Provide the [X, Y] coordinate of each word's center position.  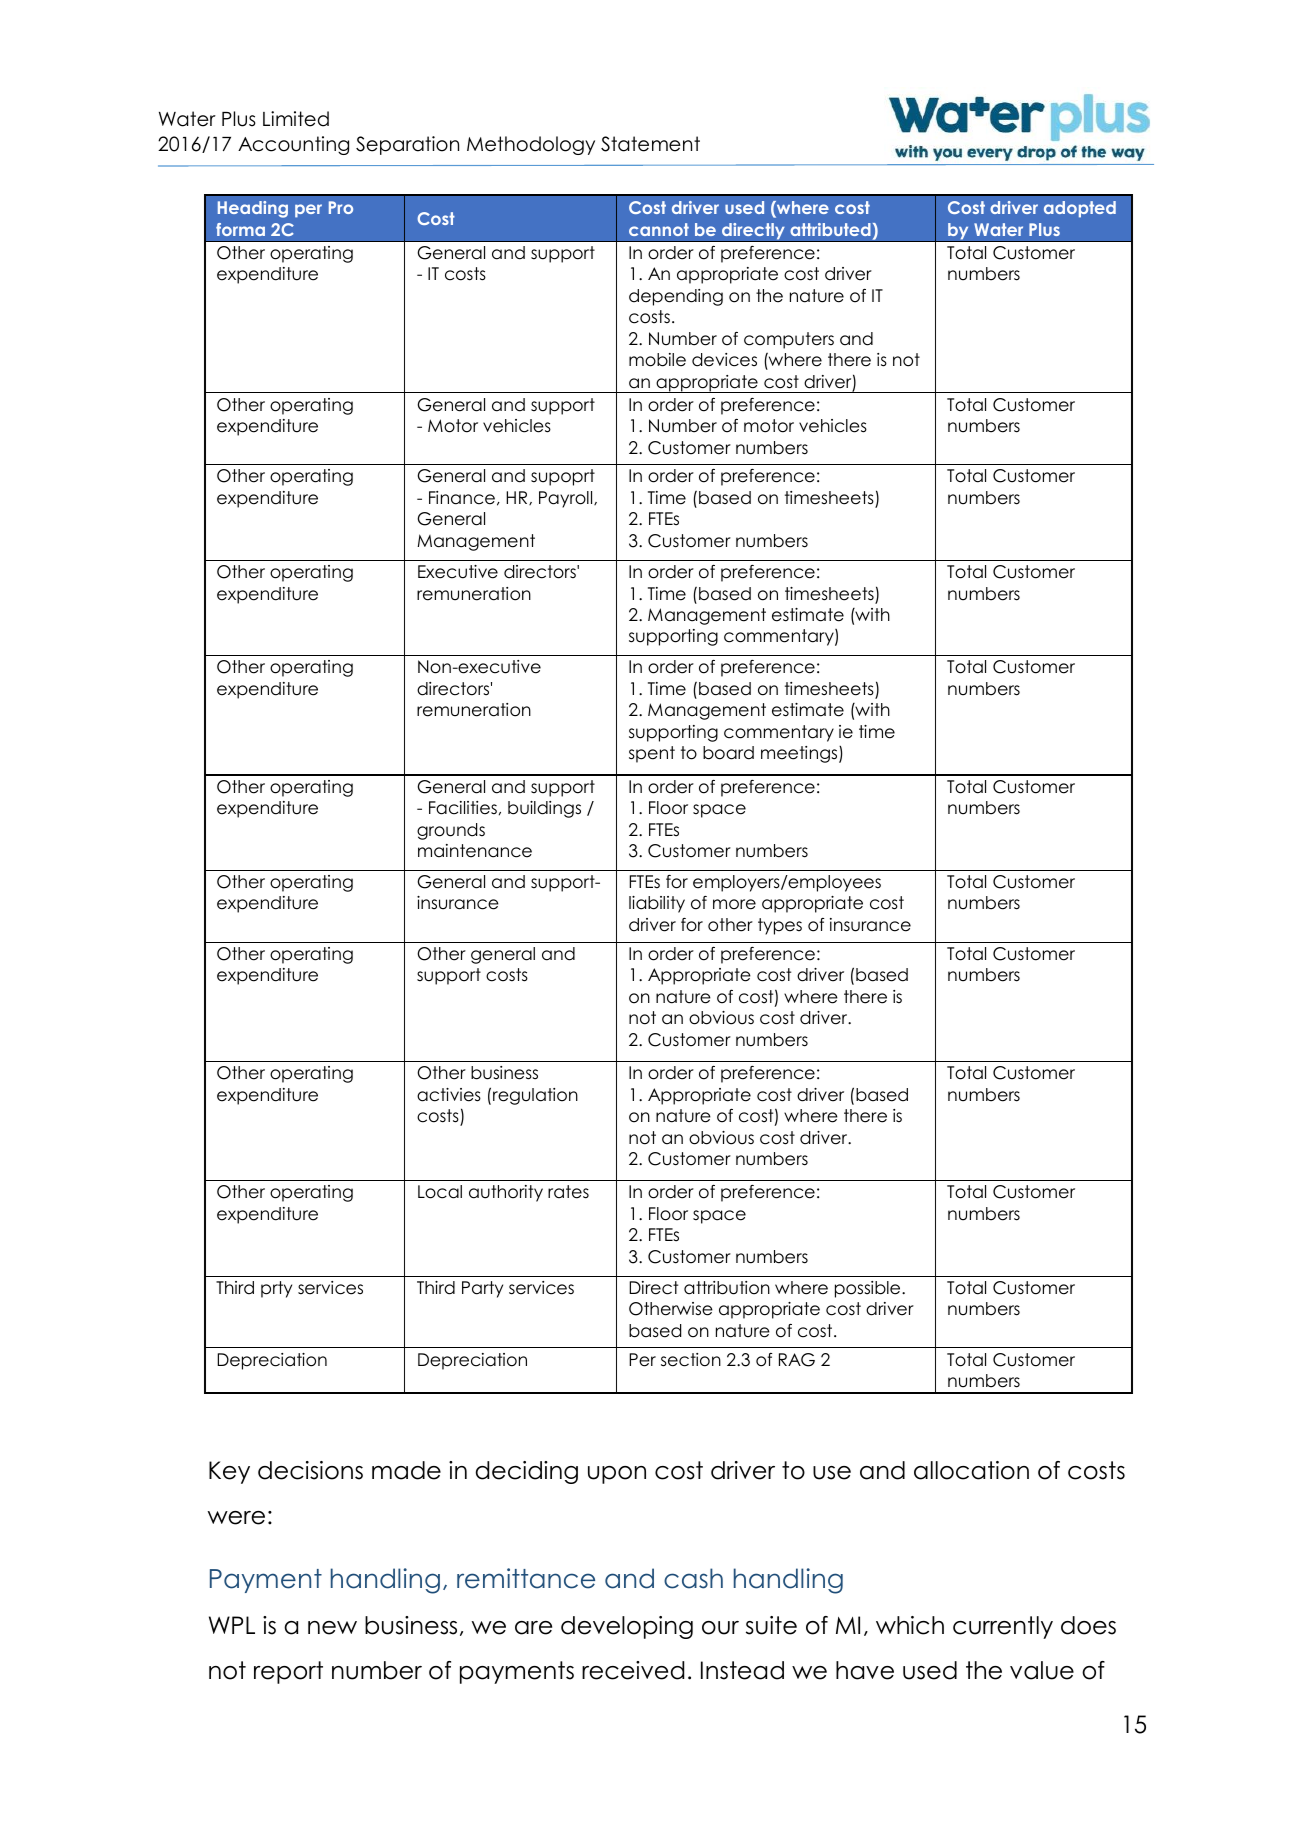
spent [652, 754]
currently [1003, 1627]
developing [627, 1627]
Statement [650, 144]
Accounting [293, 145]
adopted [1080, 209]
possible [869, 1289]
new [332, 1628]
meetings [800, 754]
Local [440, 1192]
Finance [462, 498]
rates [568, 1192]
